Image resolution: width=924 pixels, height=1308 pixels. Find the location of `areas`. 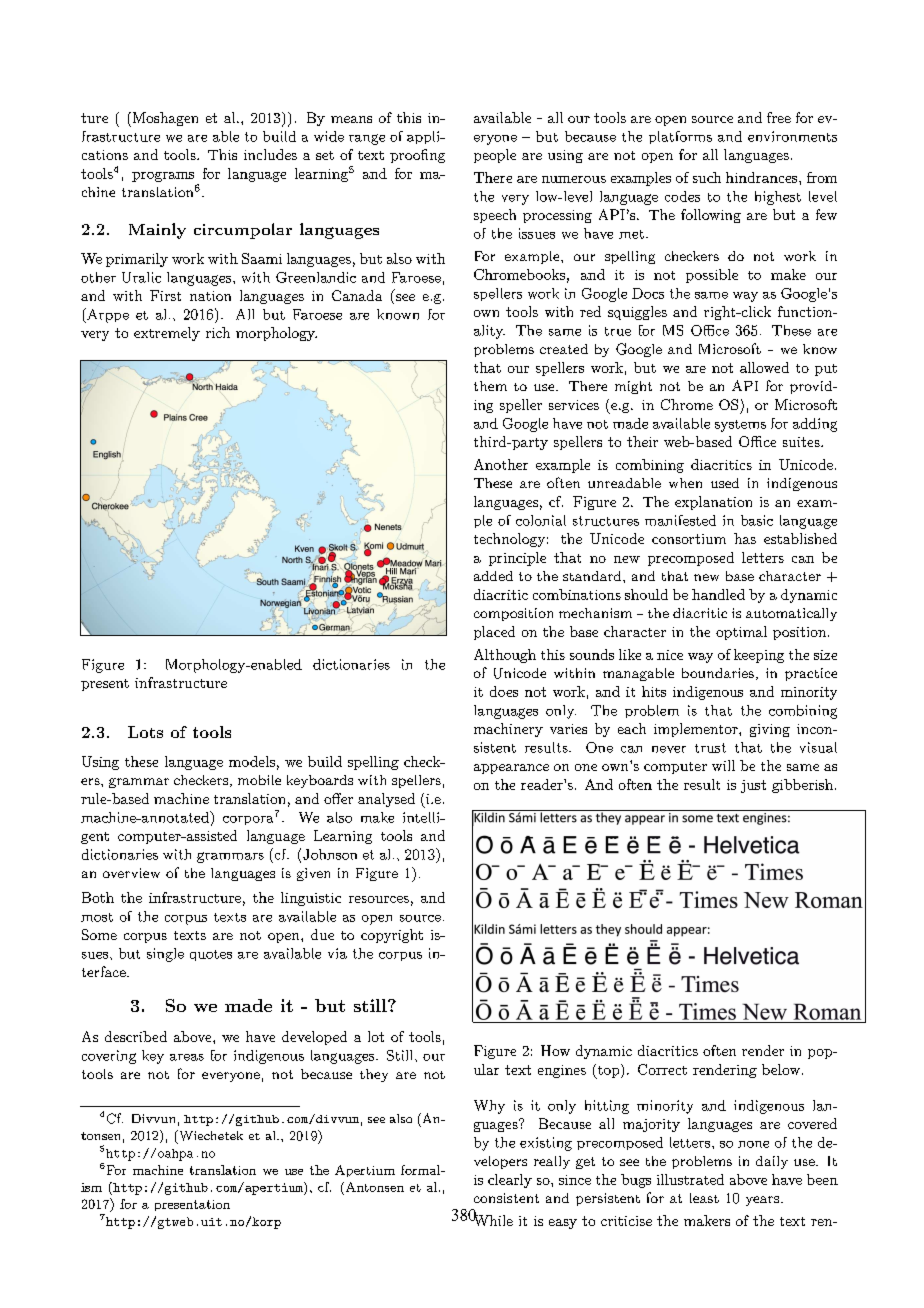

areas is located at coordinates (187, 1057).
